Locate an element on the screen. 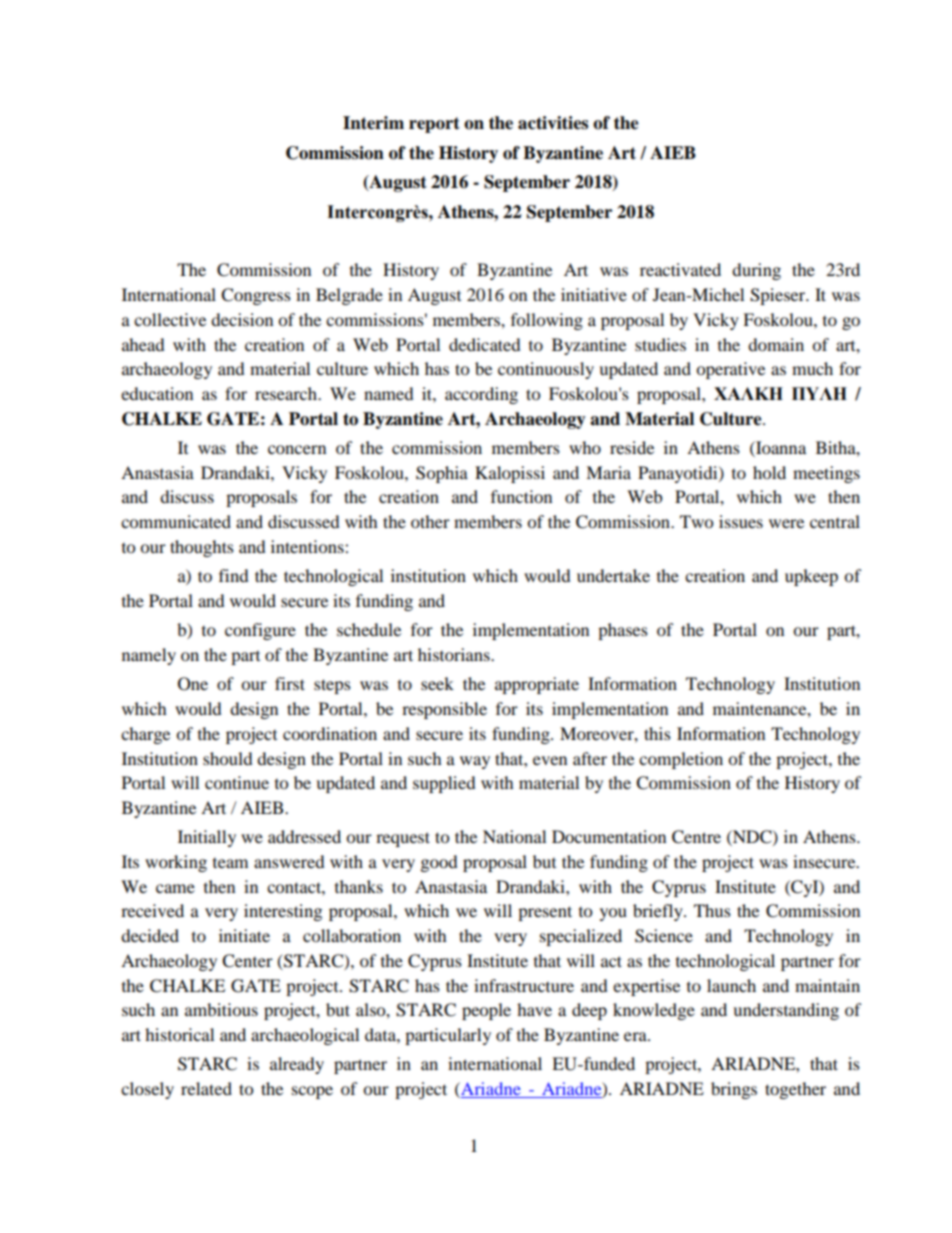 Image resolution: width=952 pixels, height=1233 pixels. hold is located at coordinates (769, 472).
